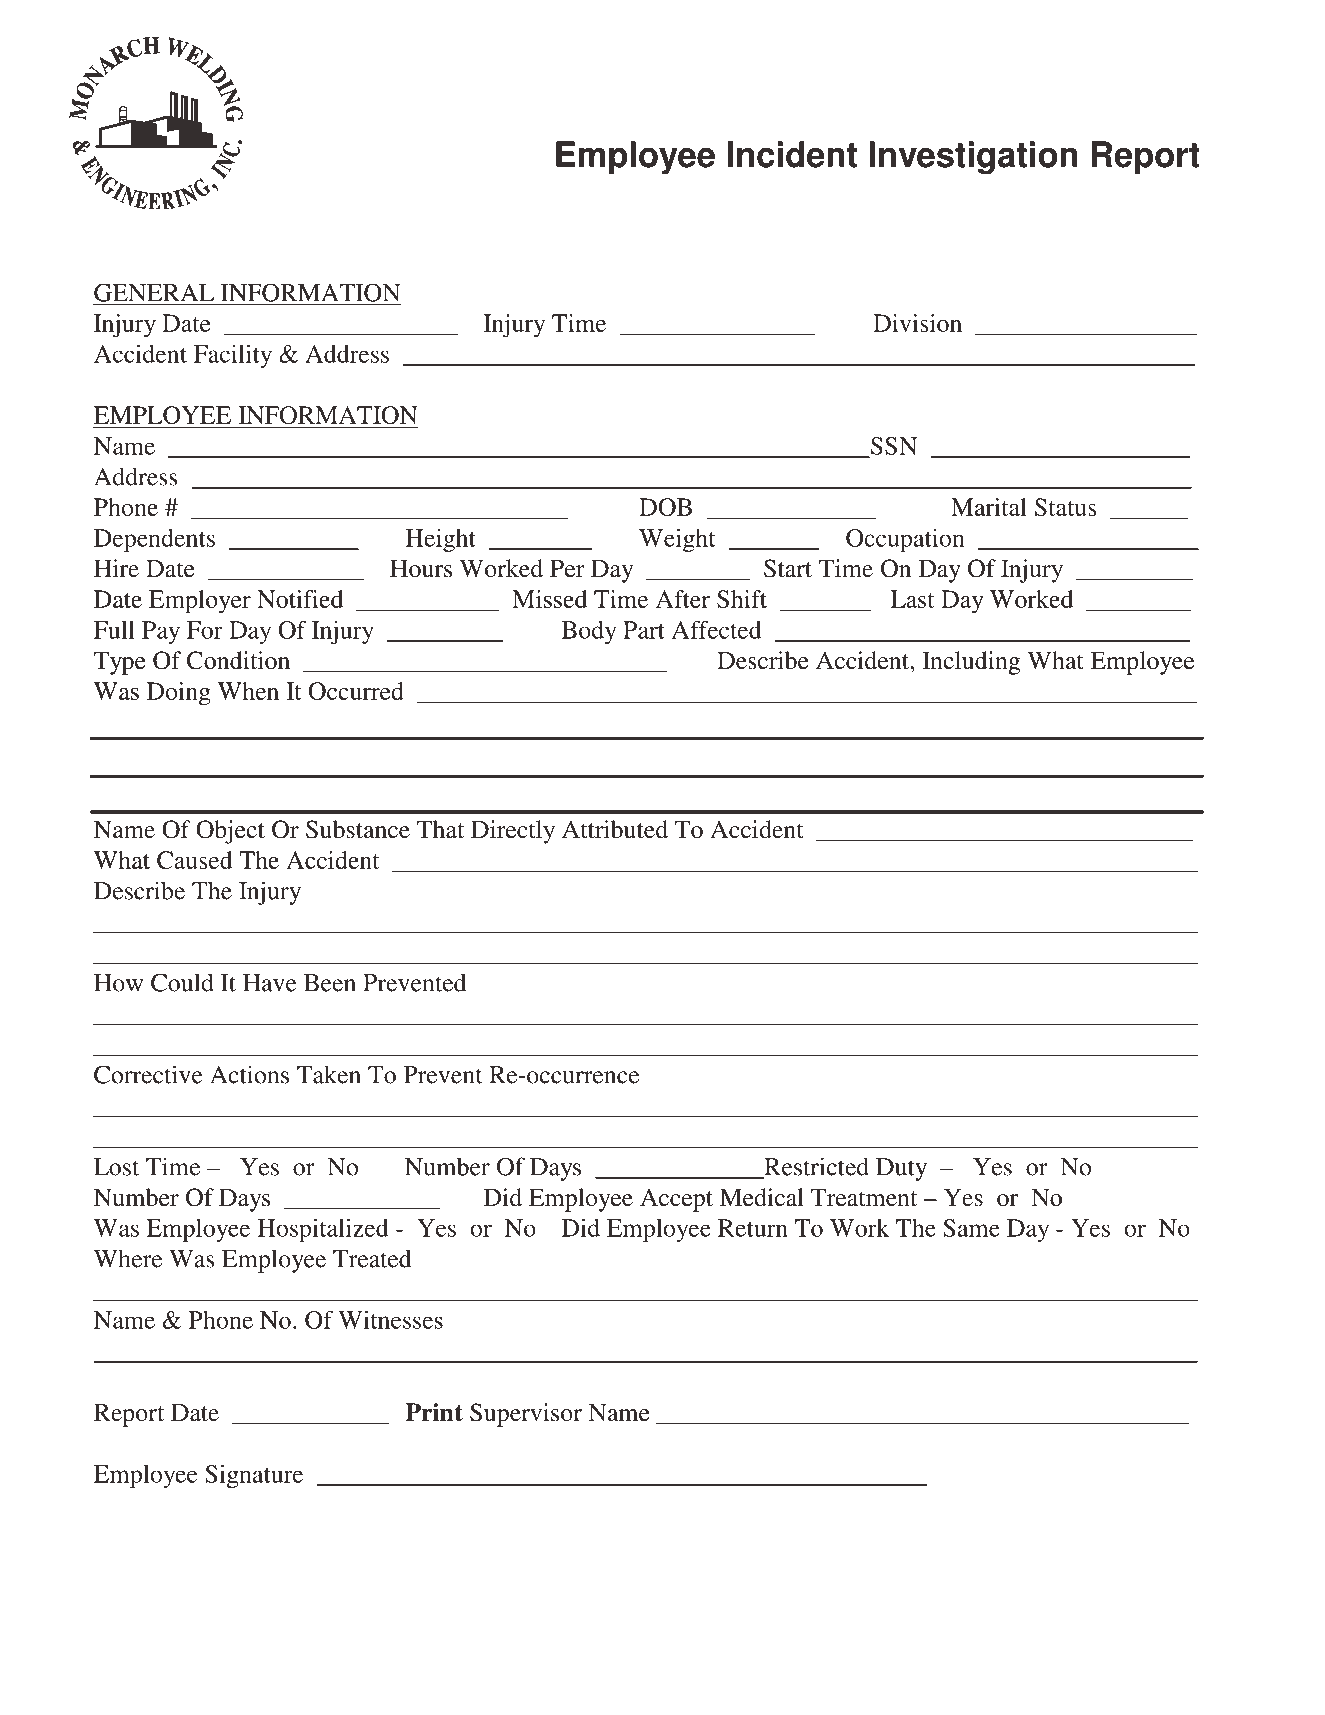 This document has width=1325, height=1715. I want to click on Employer, so click(200, 602).
